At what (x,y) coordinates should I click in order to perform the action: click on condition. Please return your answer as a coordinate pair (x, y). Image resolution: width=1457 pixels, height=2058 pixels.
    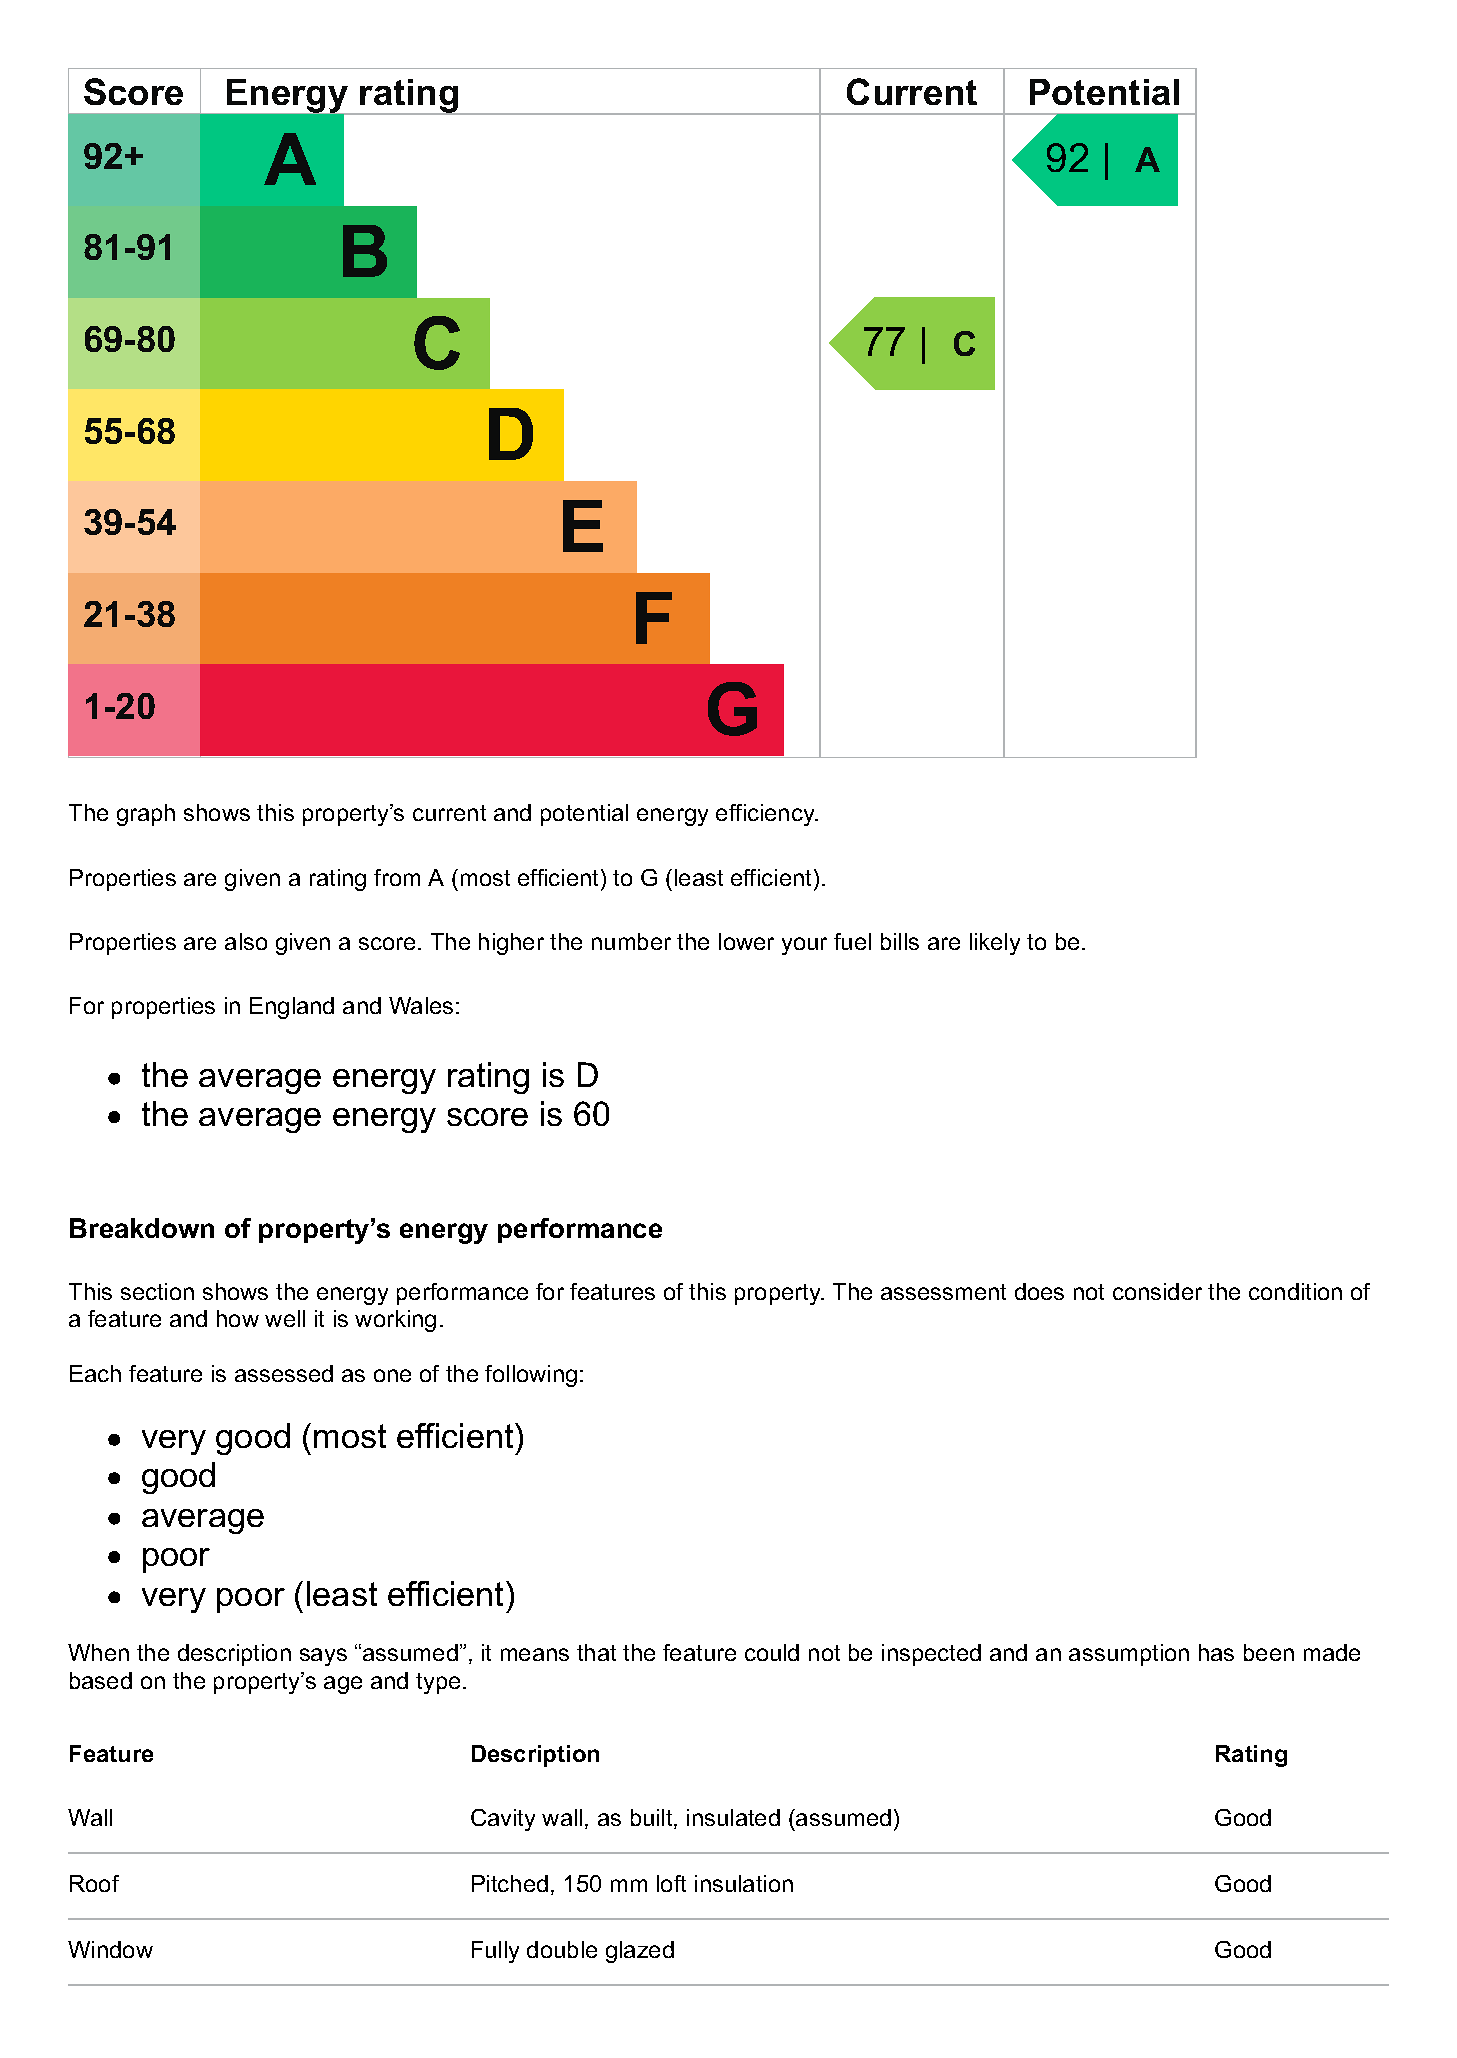
    Looking at the image, I should click on (1295, 1291).
